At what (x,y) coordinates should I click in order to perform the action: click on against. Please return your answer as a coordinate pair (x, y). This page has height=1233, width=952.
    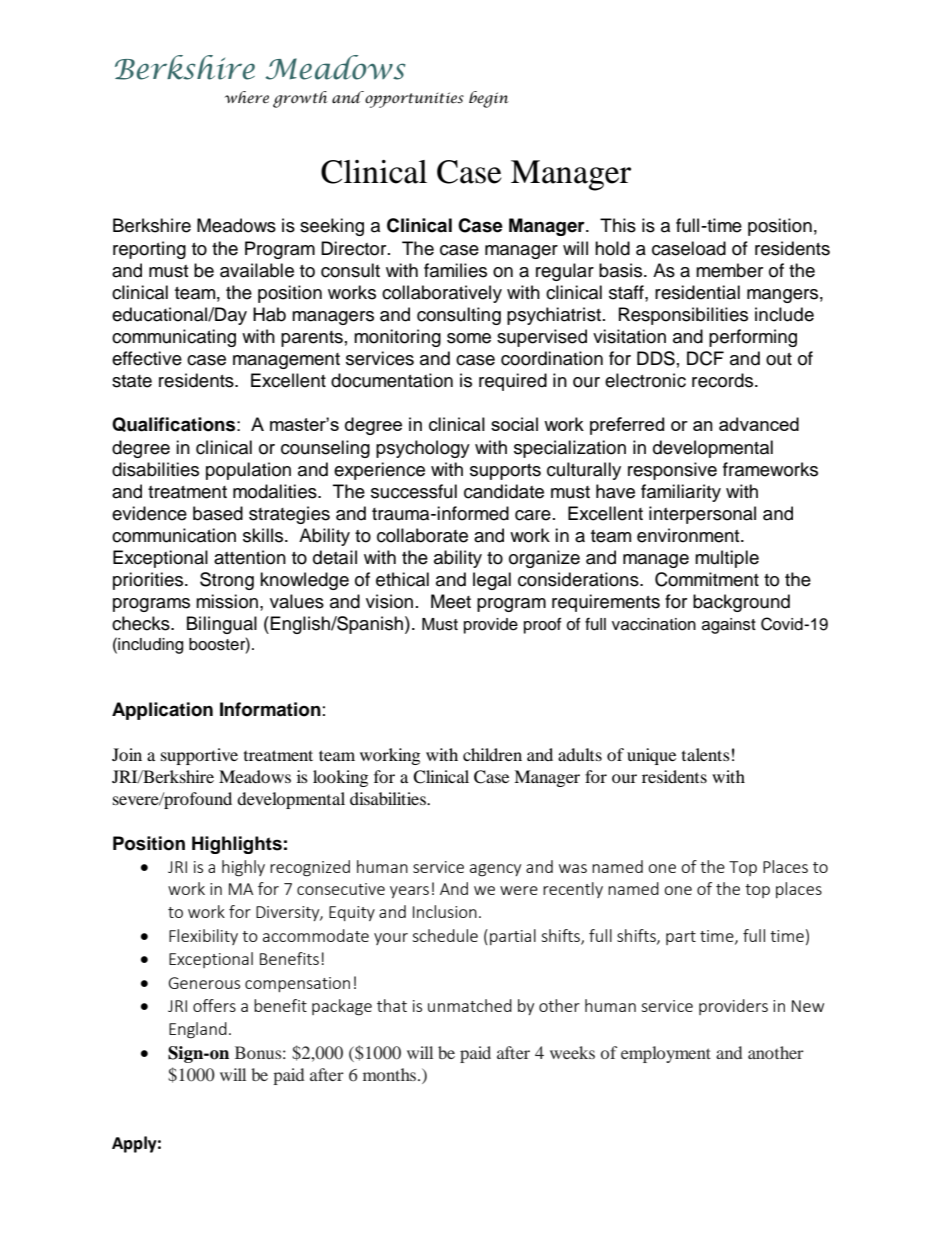
    Looking at the image, I should click on (729, 626).
